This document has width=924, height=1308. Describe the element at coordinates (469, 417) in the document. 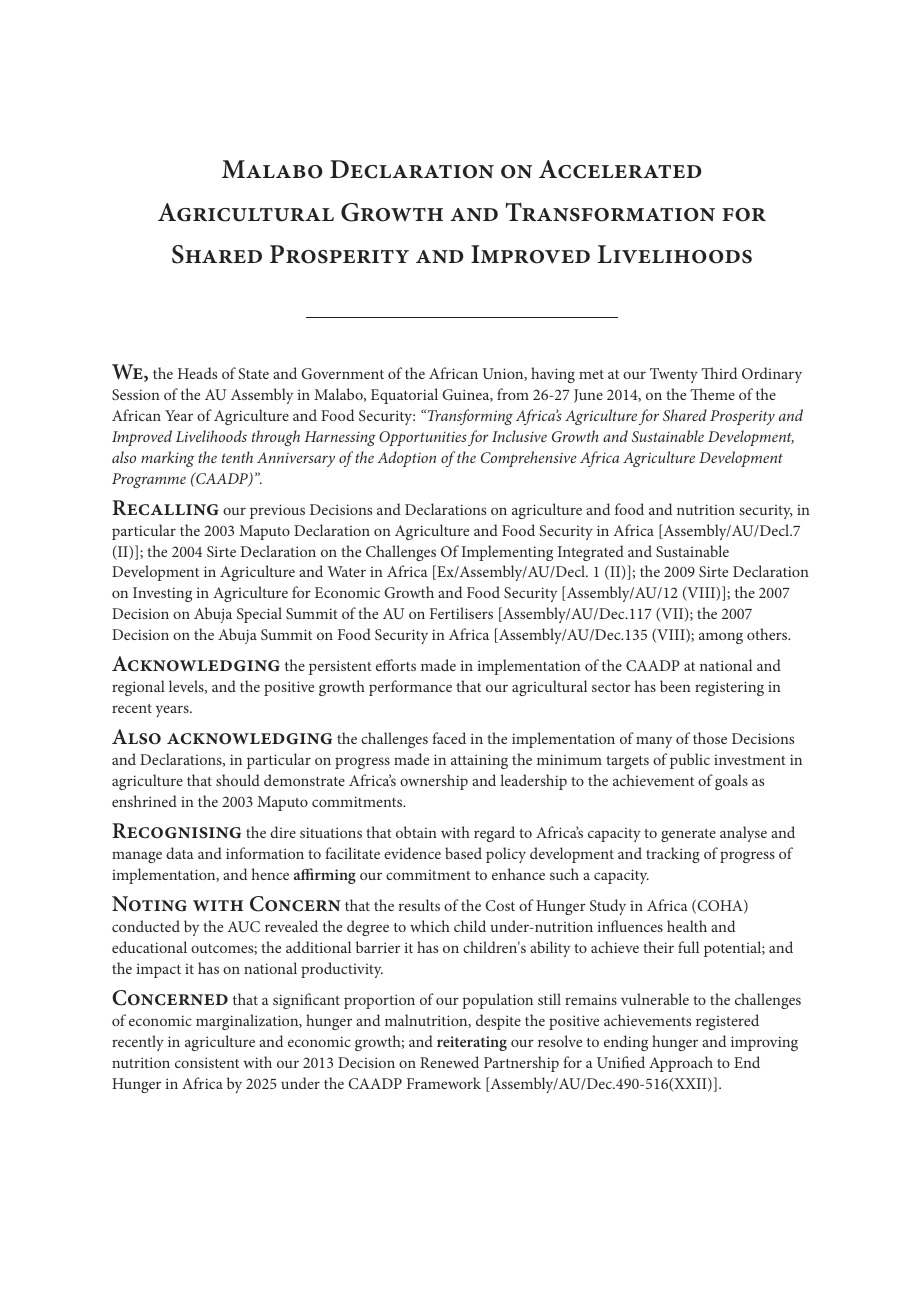

I see `Transforming` at that location.
